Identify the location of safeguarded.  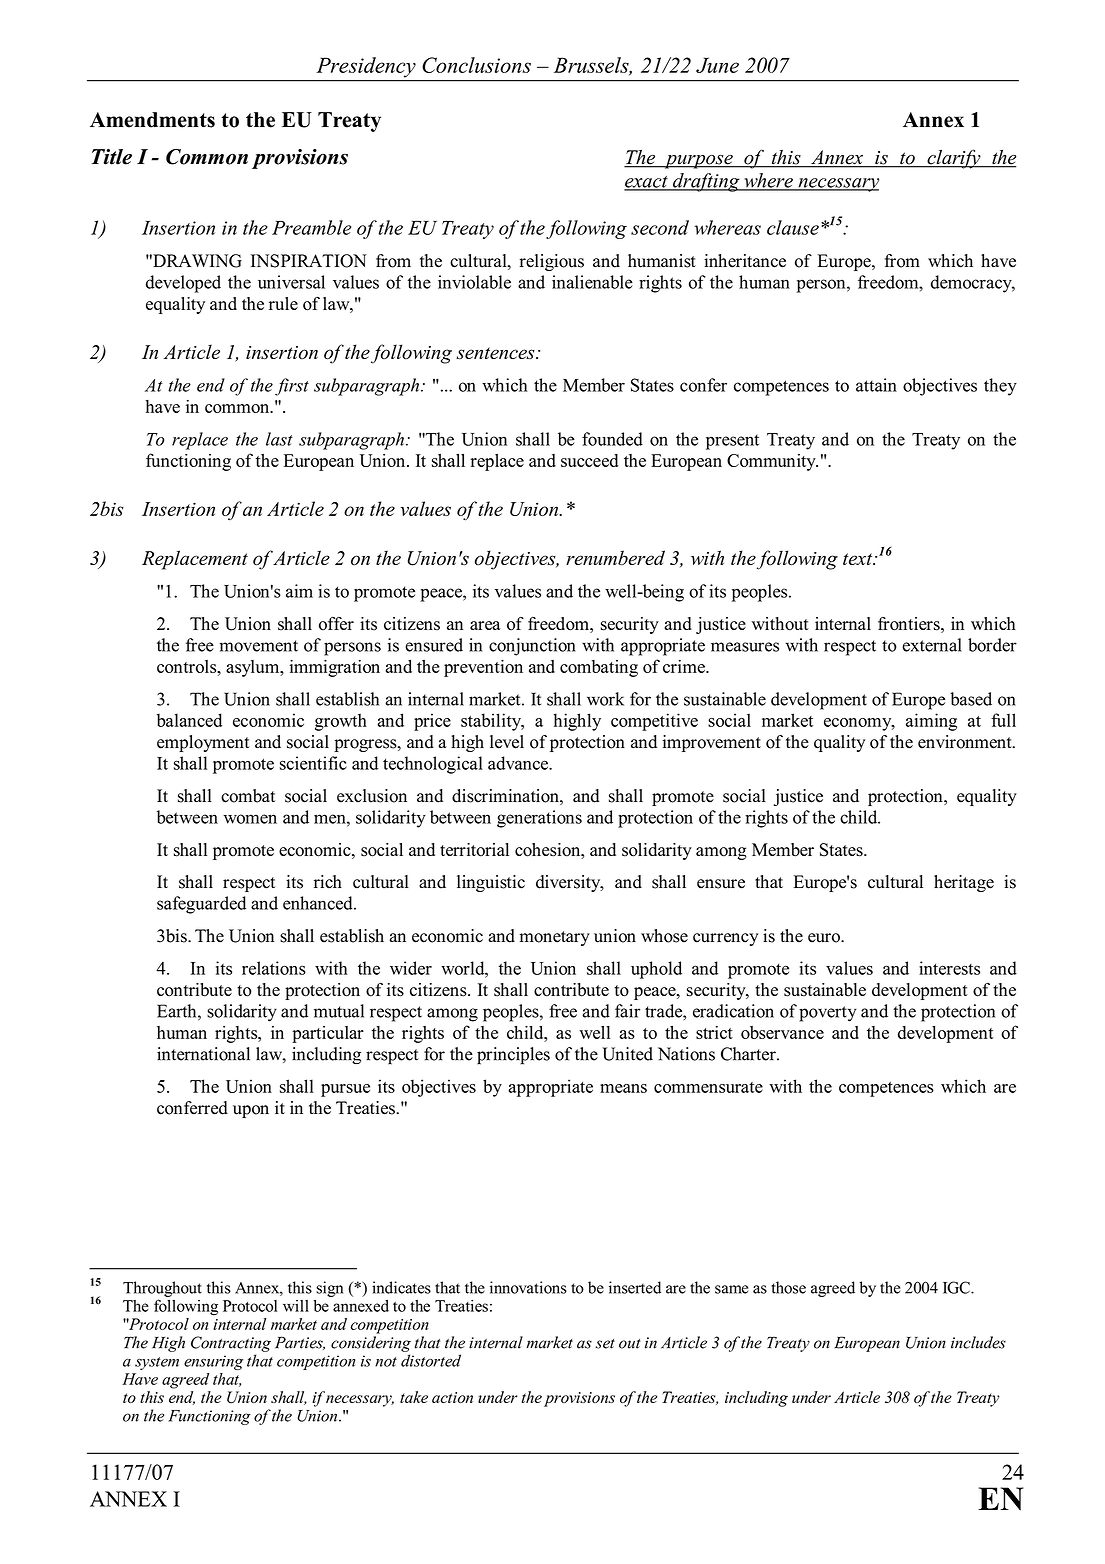
(201, 905).
